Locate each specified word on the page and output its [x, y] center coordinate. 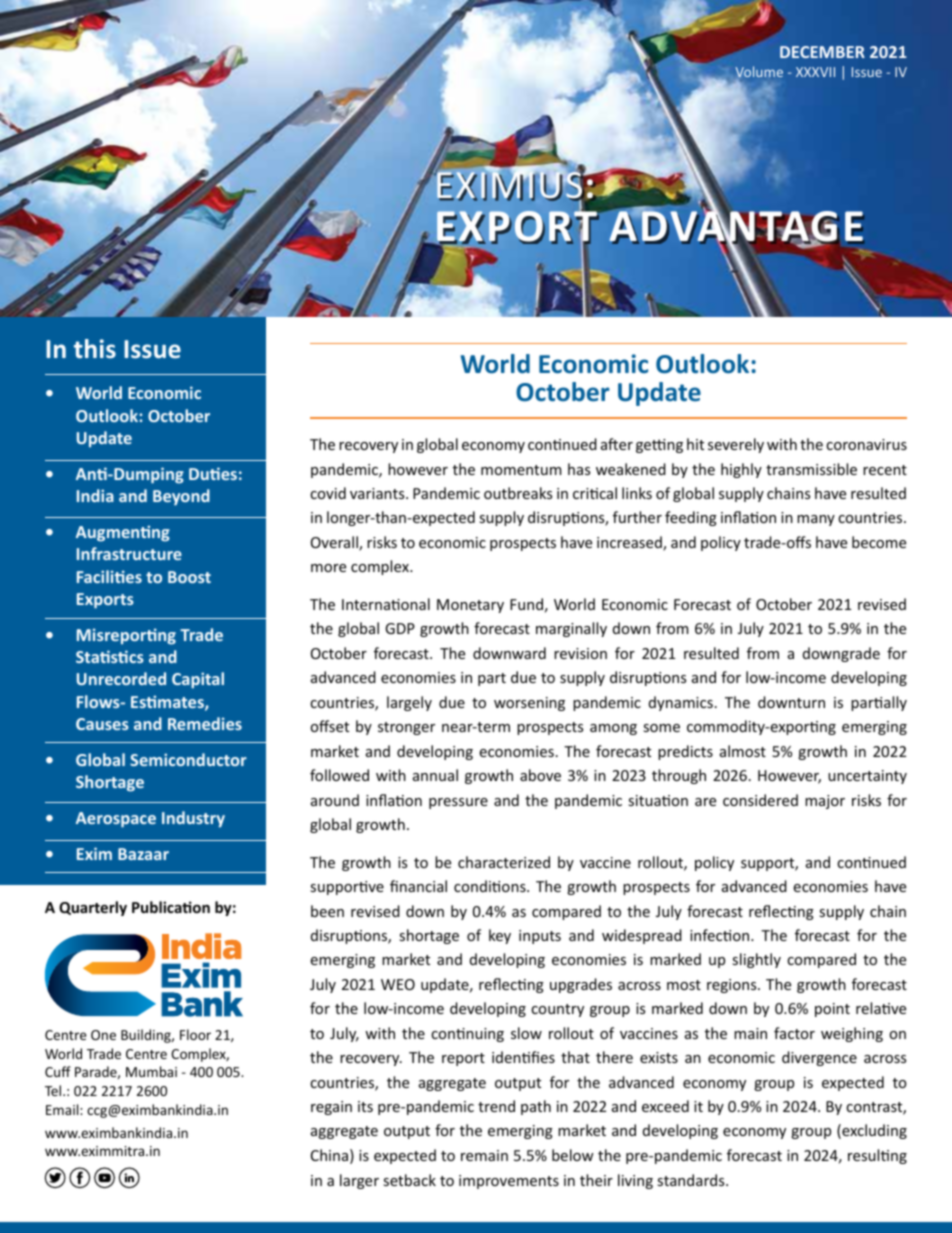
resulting [877, 1156]
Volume [759, 73]
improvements [509, 1182]
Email [63, 1109]
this [95, 349]
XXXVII [815, 72]
